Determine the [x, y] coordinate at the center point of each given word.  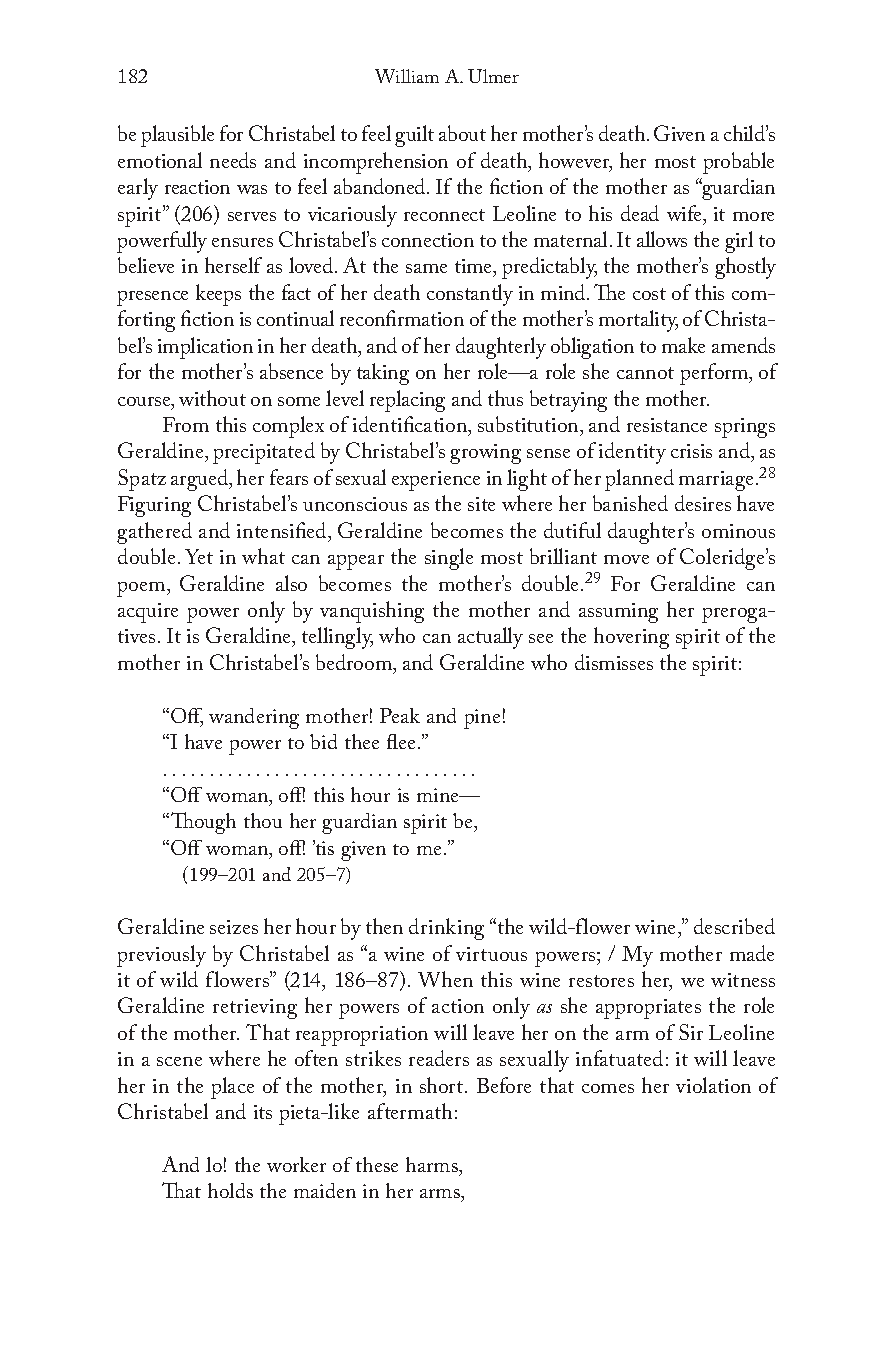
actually [490, 638]
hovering [631, 638]
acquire [148, 613]
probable [738, 163]
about [462, 133]
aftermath [410, 1111]
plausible [177, 136]
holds [230, 1190]
